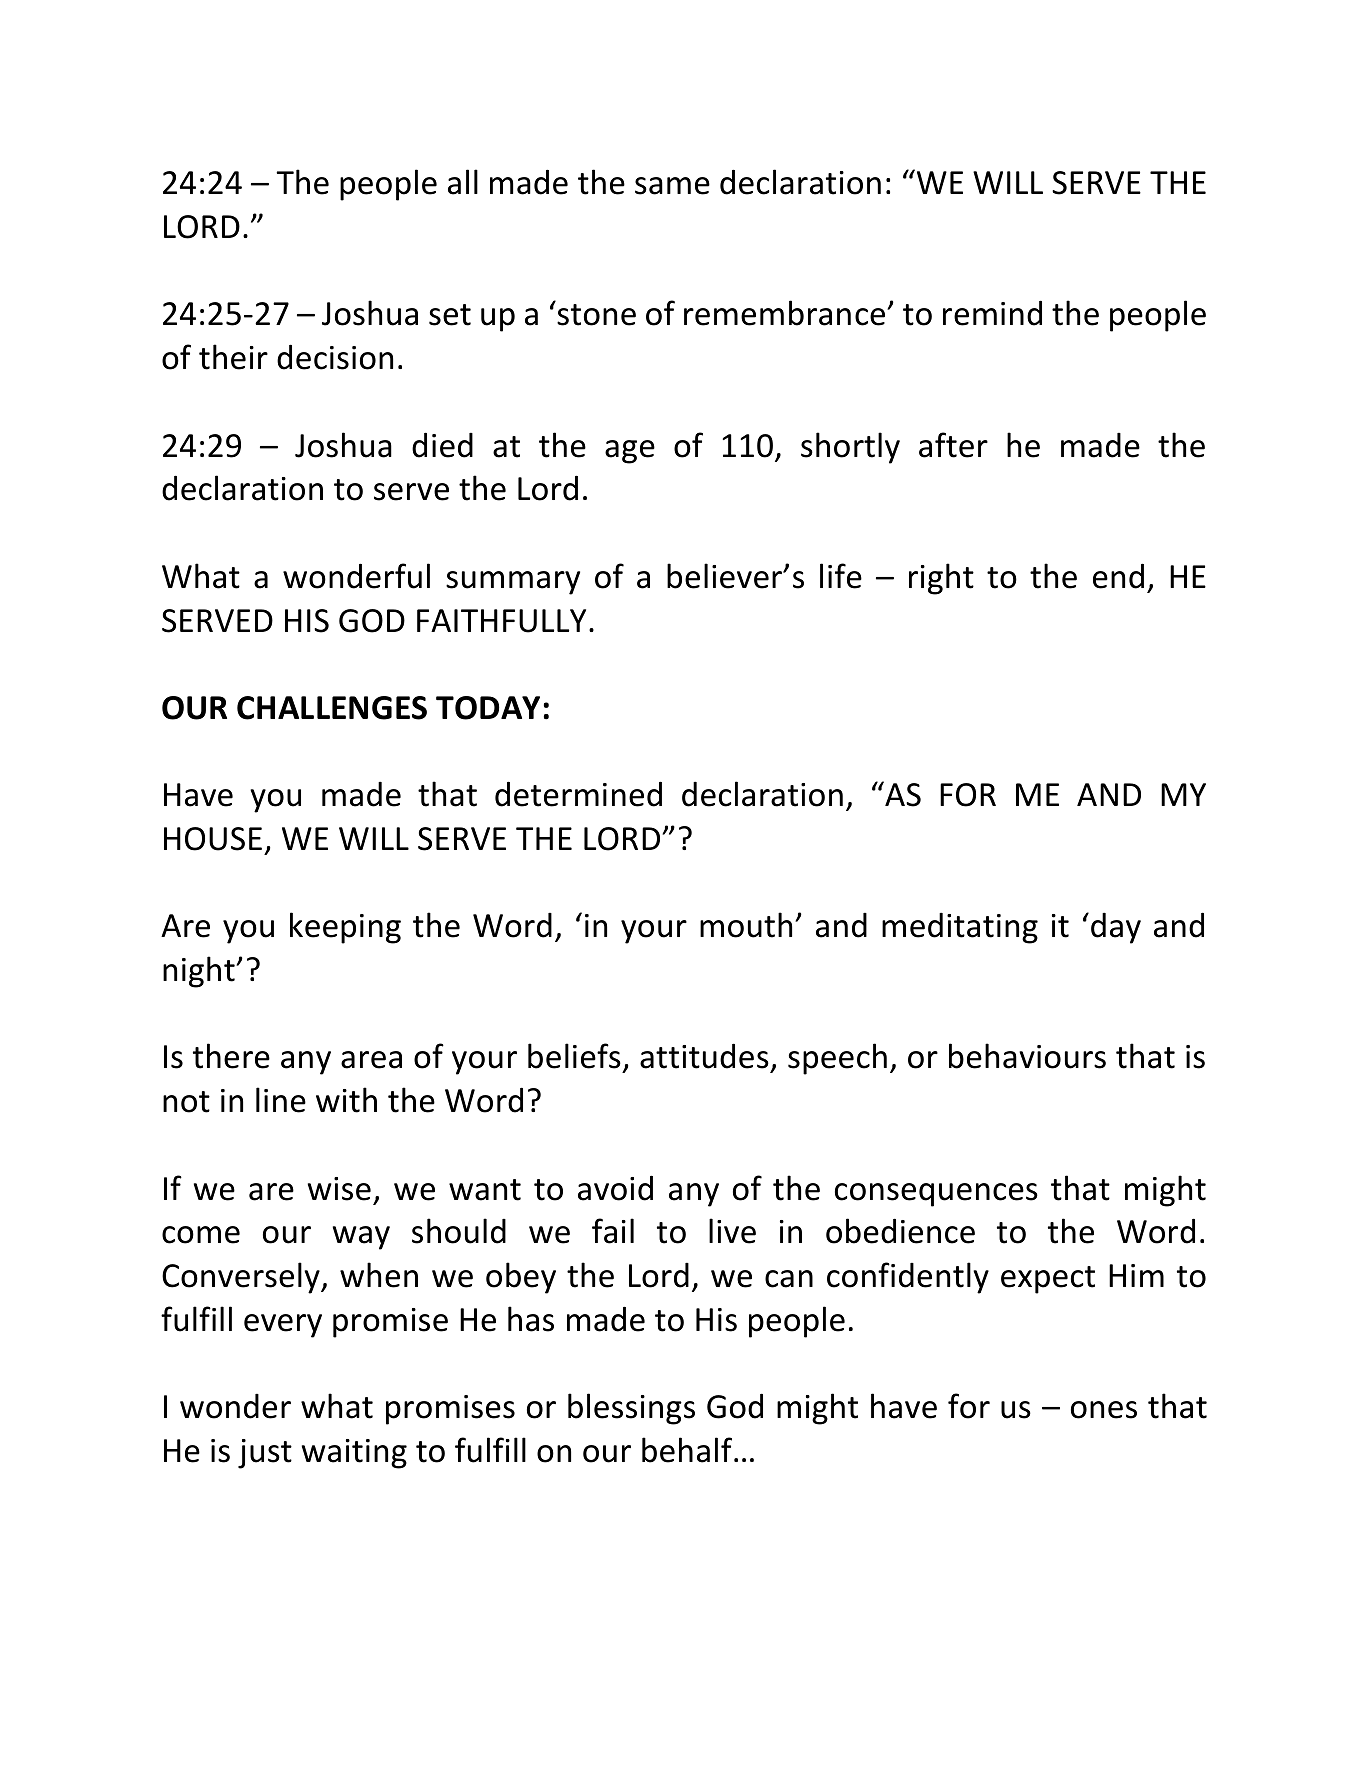 This screenshot has width=1369, height=1772. Describe the element at coordinates (992, 313) in the screenshot. I see `remind` at that location.
